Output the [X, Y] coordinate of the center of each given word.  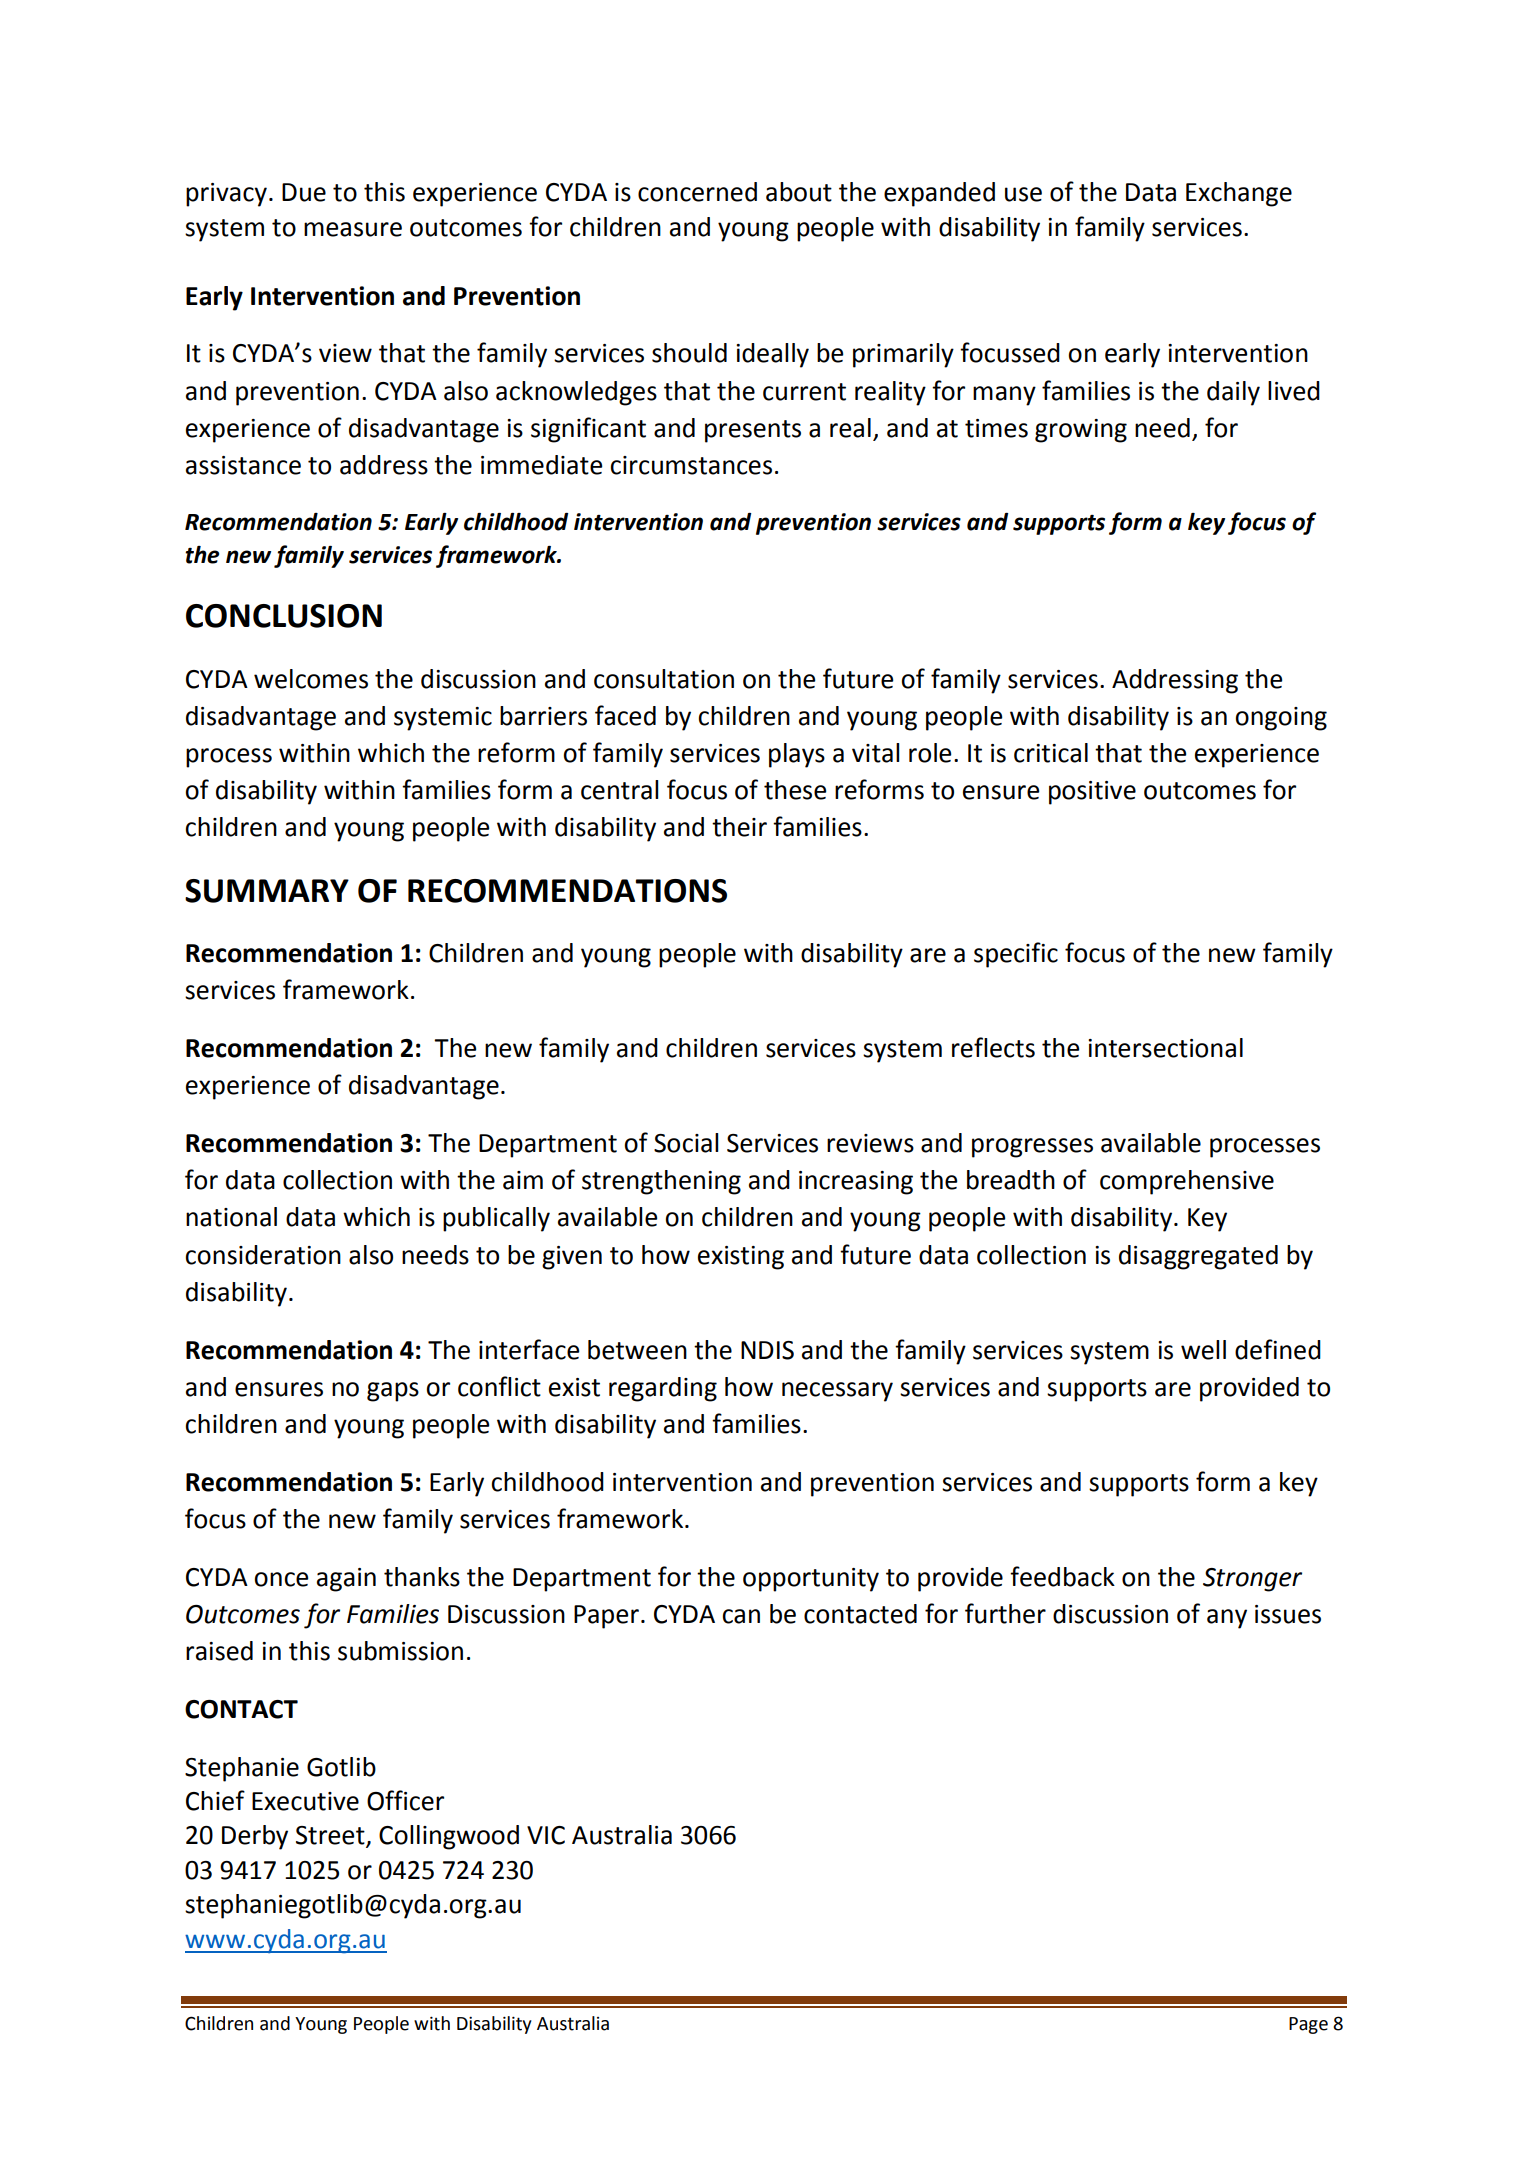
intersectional [1165, 1048]
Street [331, 1836]
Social [686, 1143]
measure [353, 229]
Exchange [1239, 194]
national [231, 1217]
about [799, 192]
